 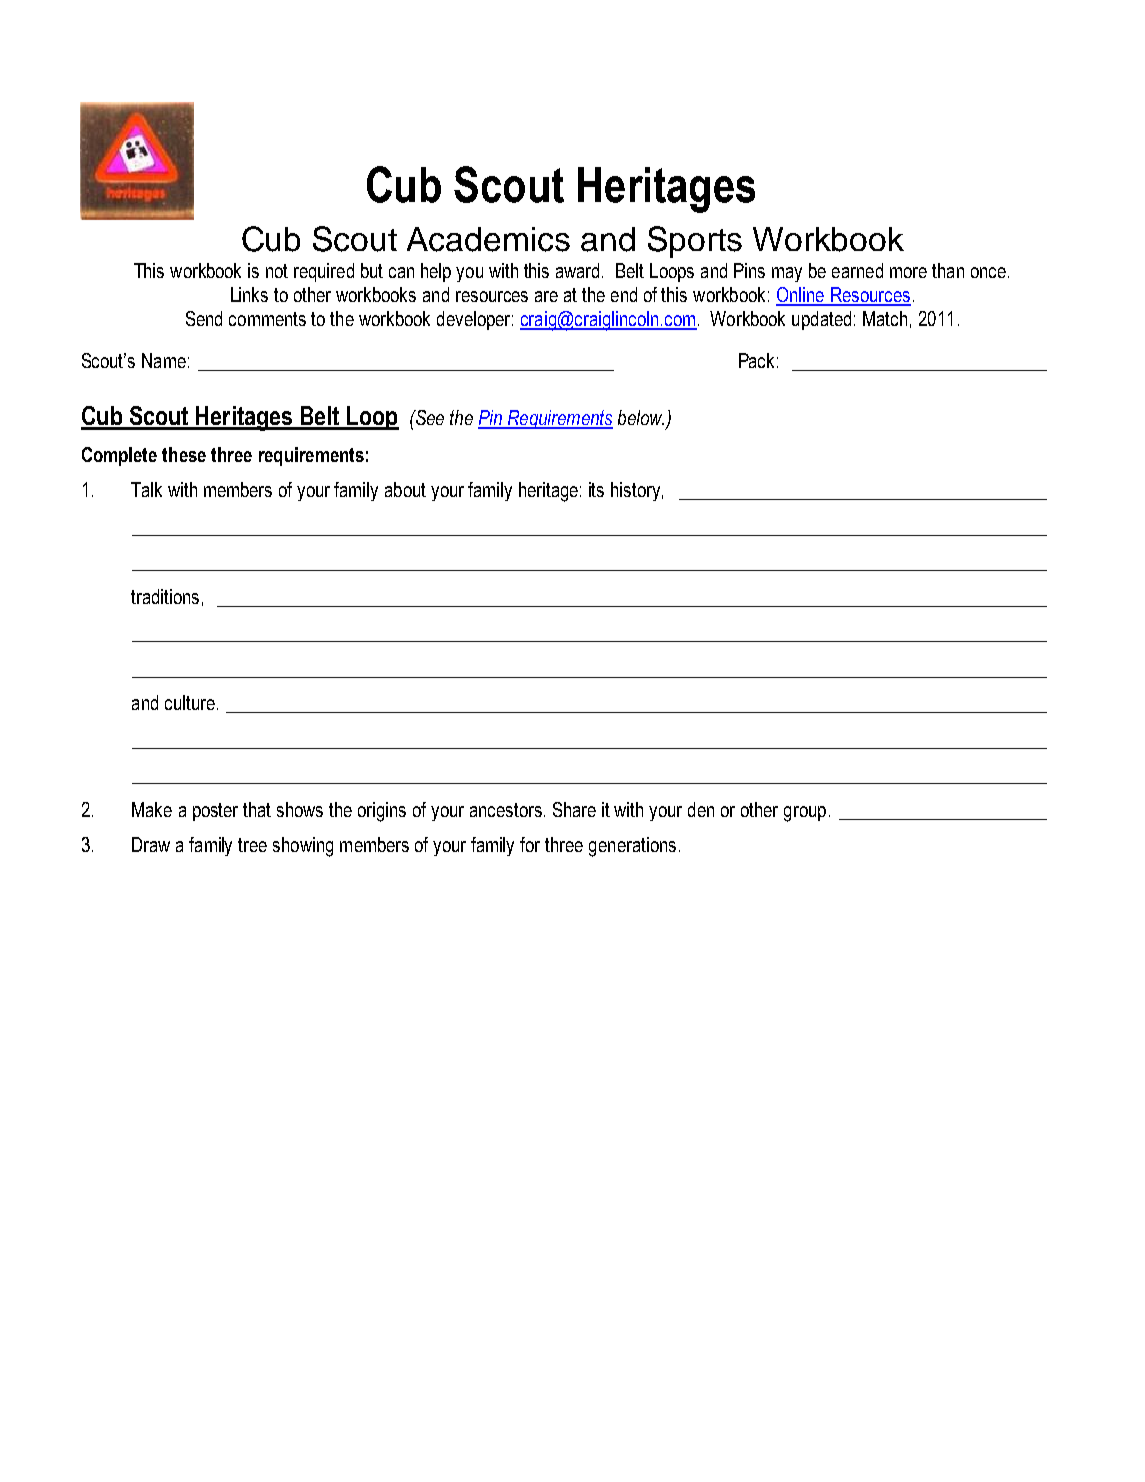 I want to click on traditions, so click(x=165, y=596).
